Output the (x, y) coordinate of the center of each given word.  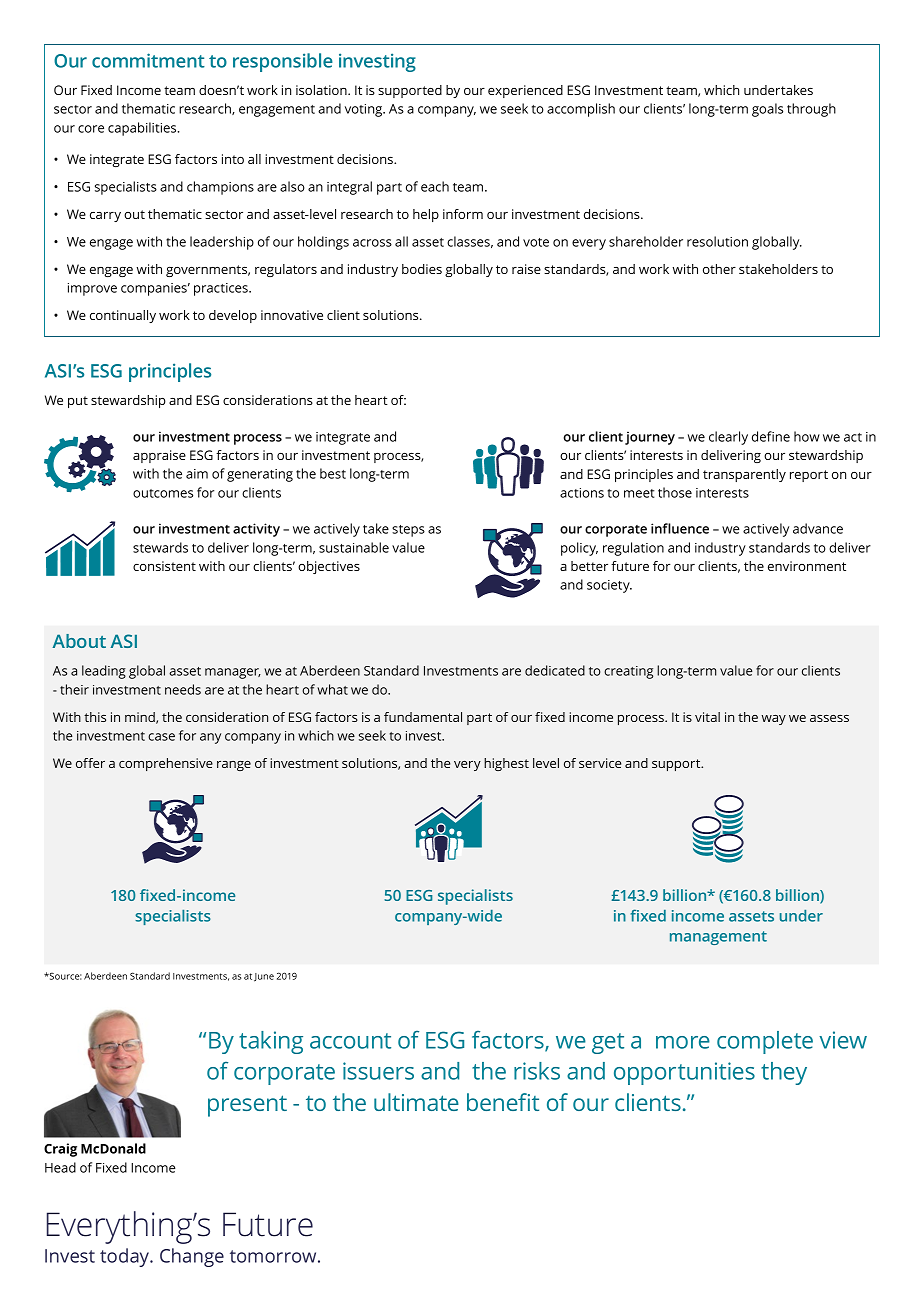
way (774, 720)
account (350, 1041)
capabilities (143, 129)
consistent (164, 566)
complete (765, 1042)
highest (506, 764)
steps (408, 531)
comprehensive (166, 764)
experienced (525, 91)
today (126, 1257)
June (264, 977)
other (719, 269)
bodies (422, 269)
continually (123, 316)
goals (767, 110)
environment (807, 566)
